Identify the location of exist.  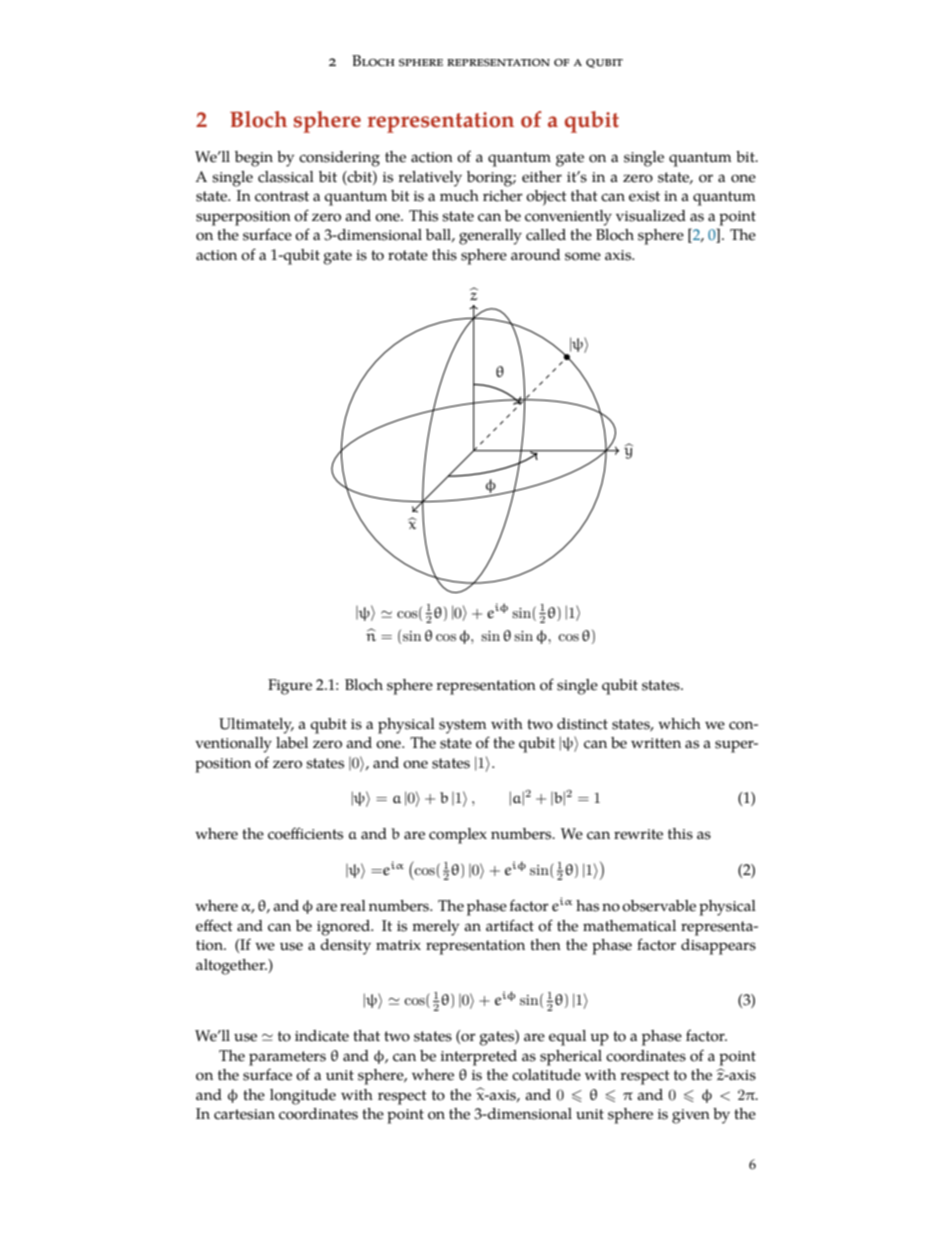
(644, 196).
